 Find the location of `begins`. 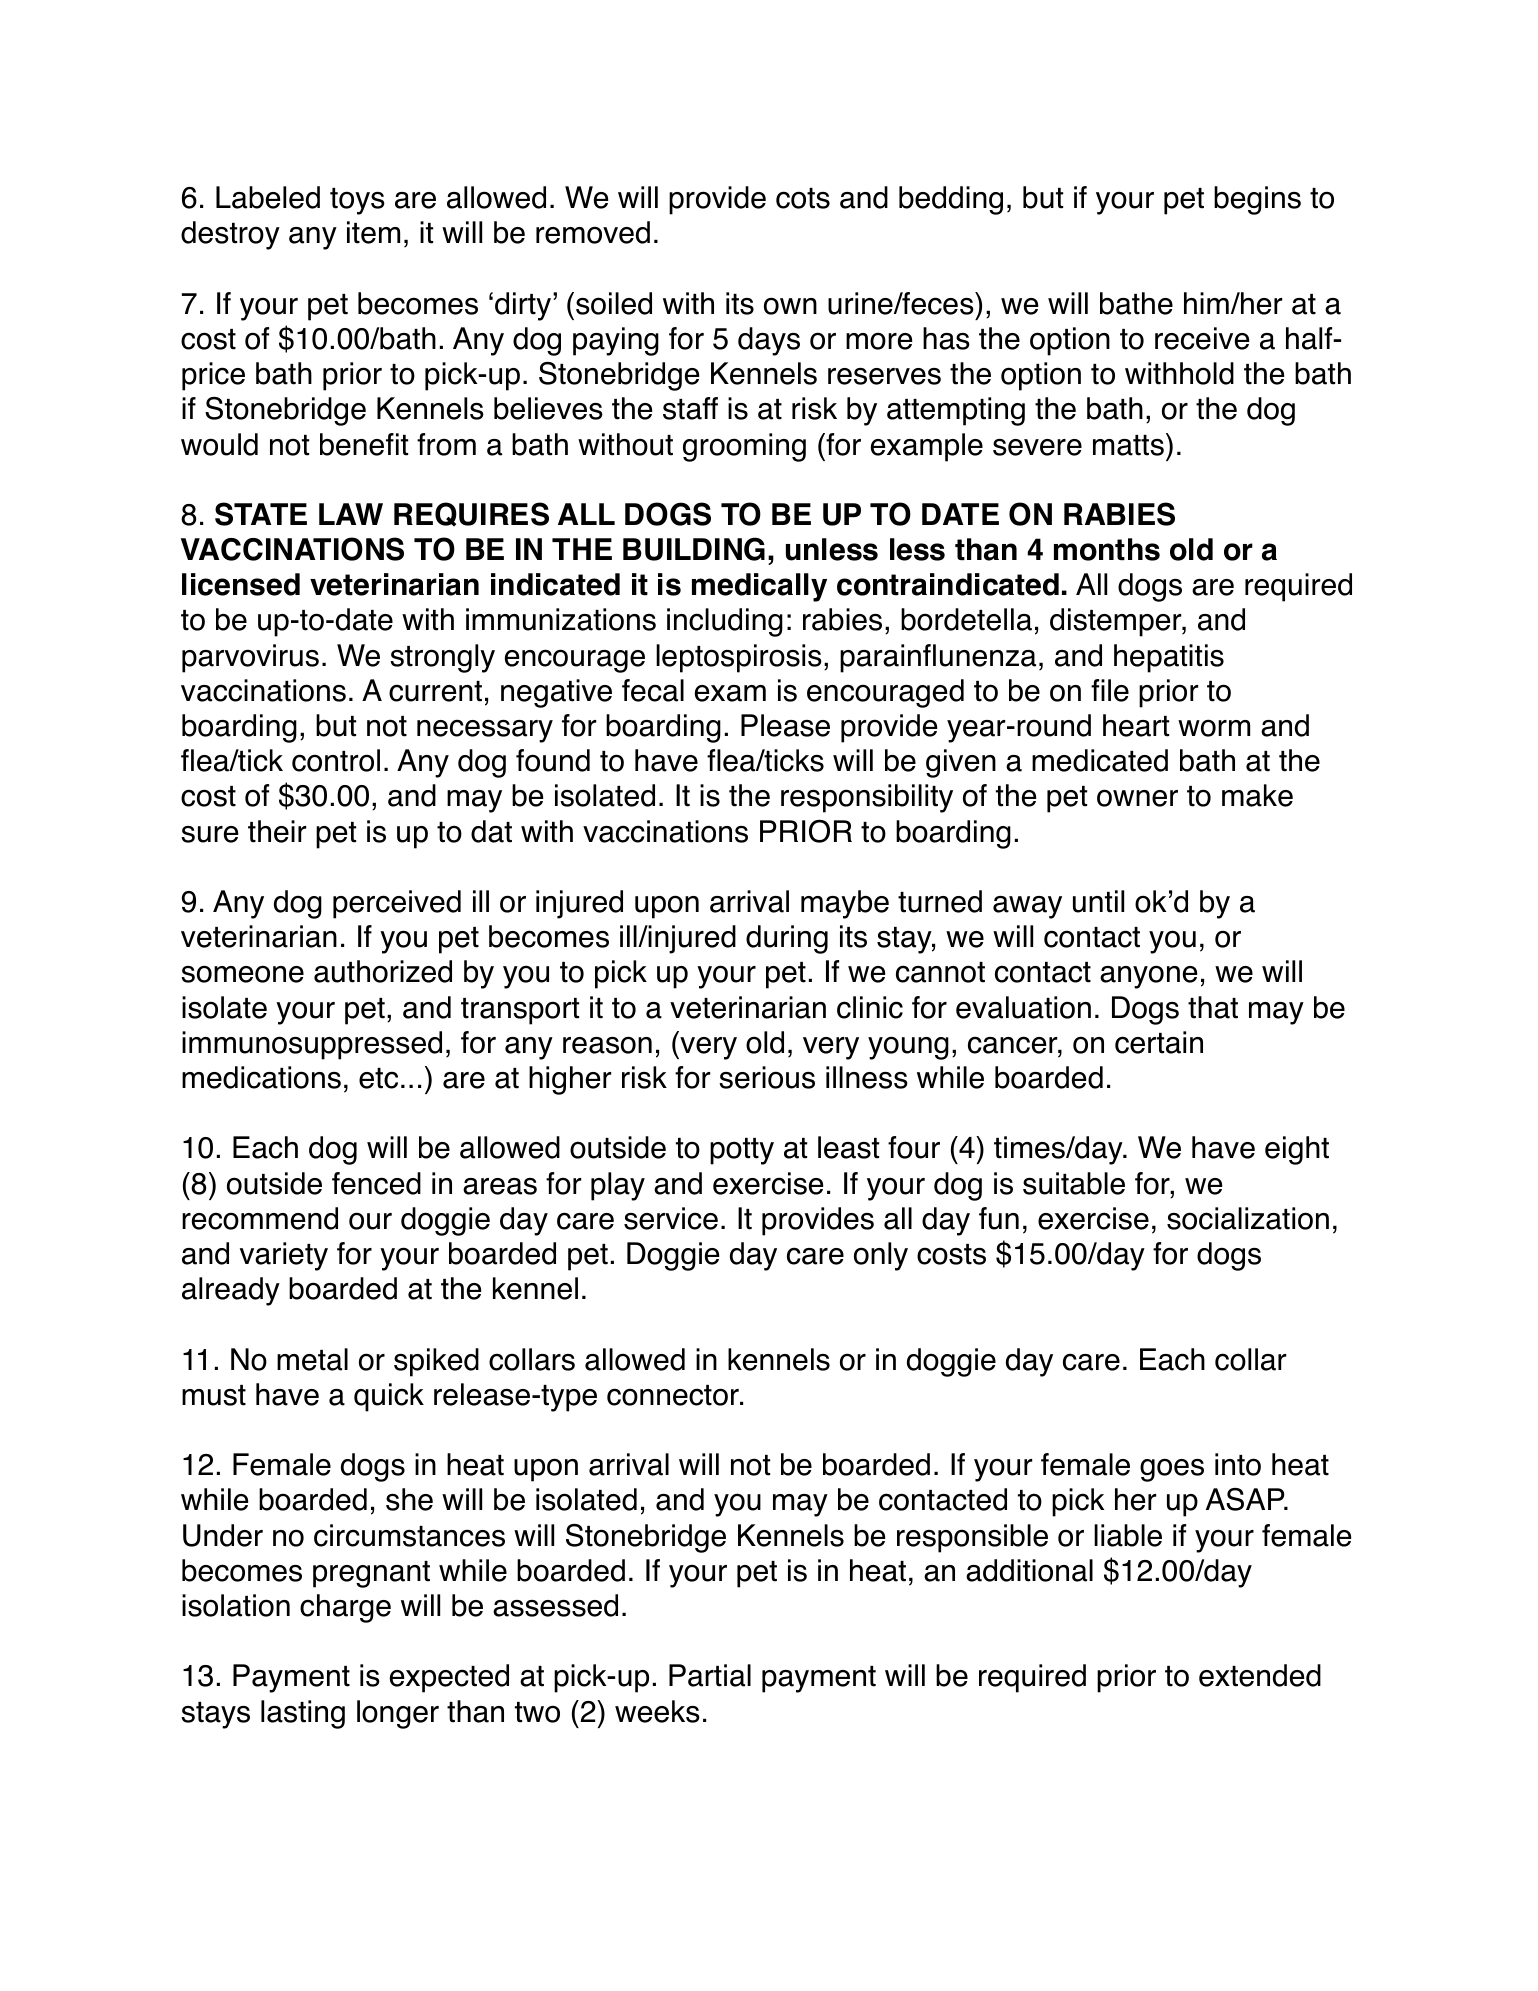

begins is located at coordinates (1257, 200).
